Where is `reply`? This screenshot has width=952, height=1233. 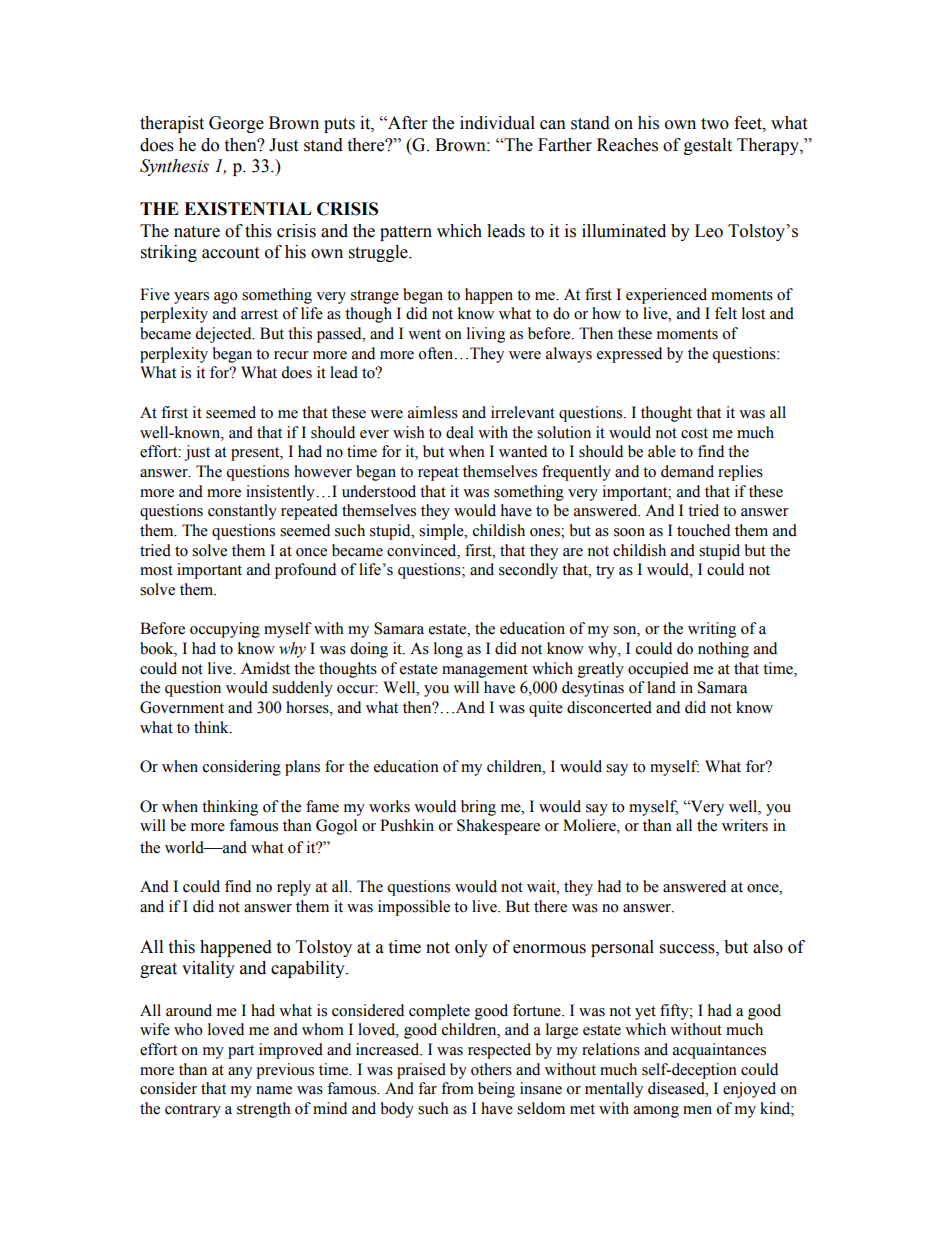 reply is located at coordinates (294, 888).
